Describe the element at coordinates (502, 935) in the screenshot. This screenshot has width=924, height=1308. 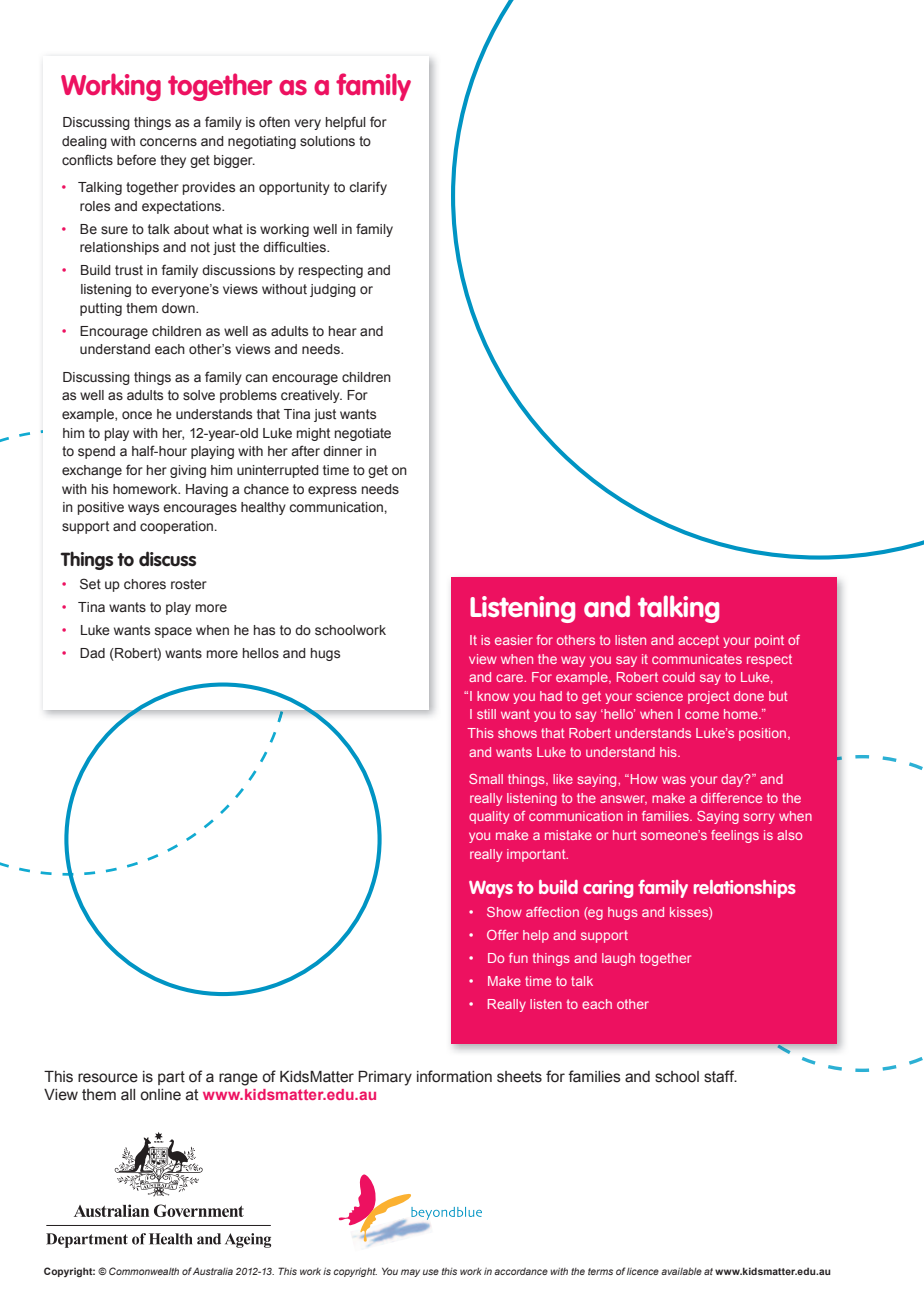
I see `Offer` at that location.
